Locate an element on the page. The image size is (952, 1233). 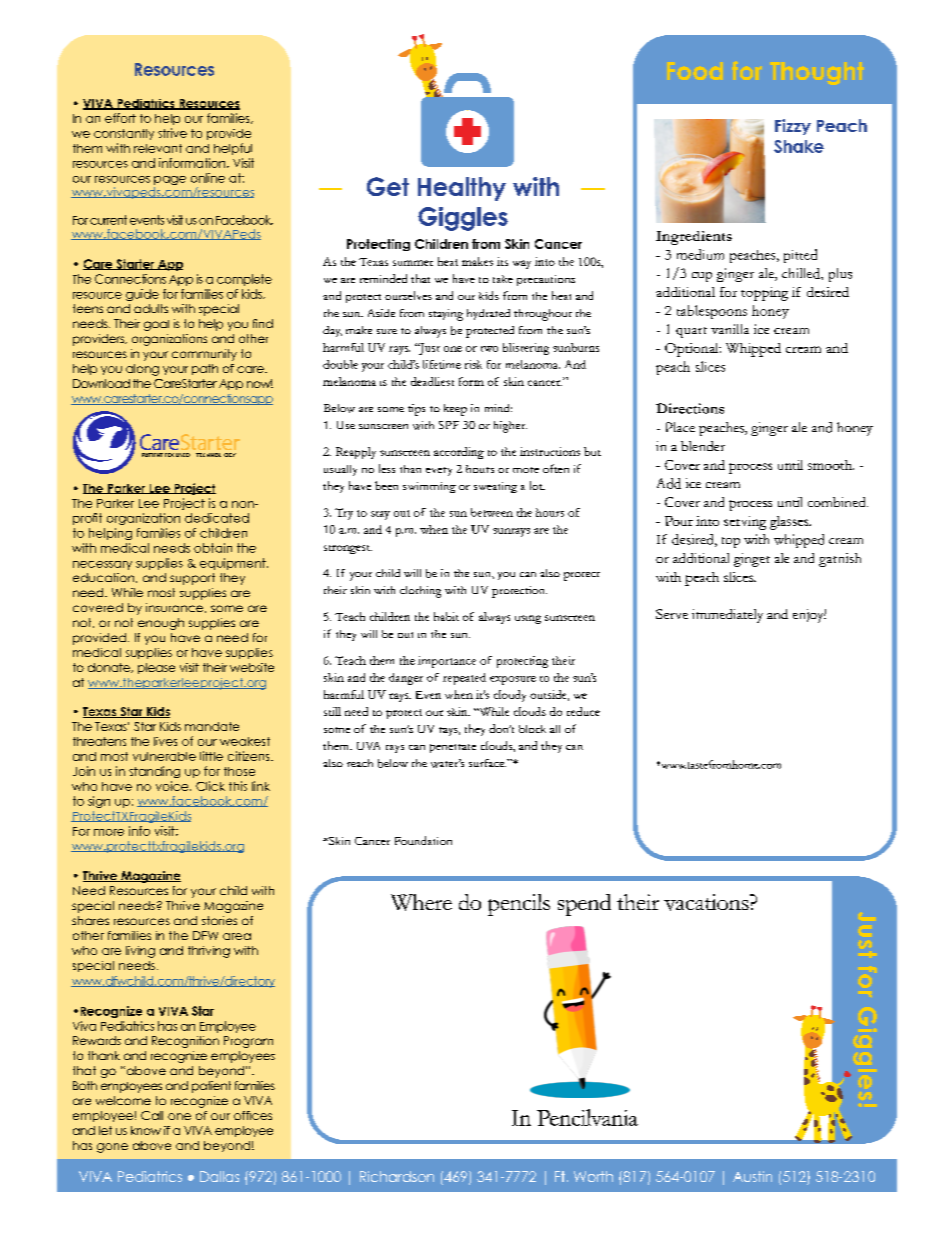
Shake is located at coordinates (799, 146).
